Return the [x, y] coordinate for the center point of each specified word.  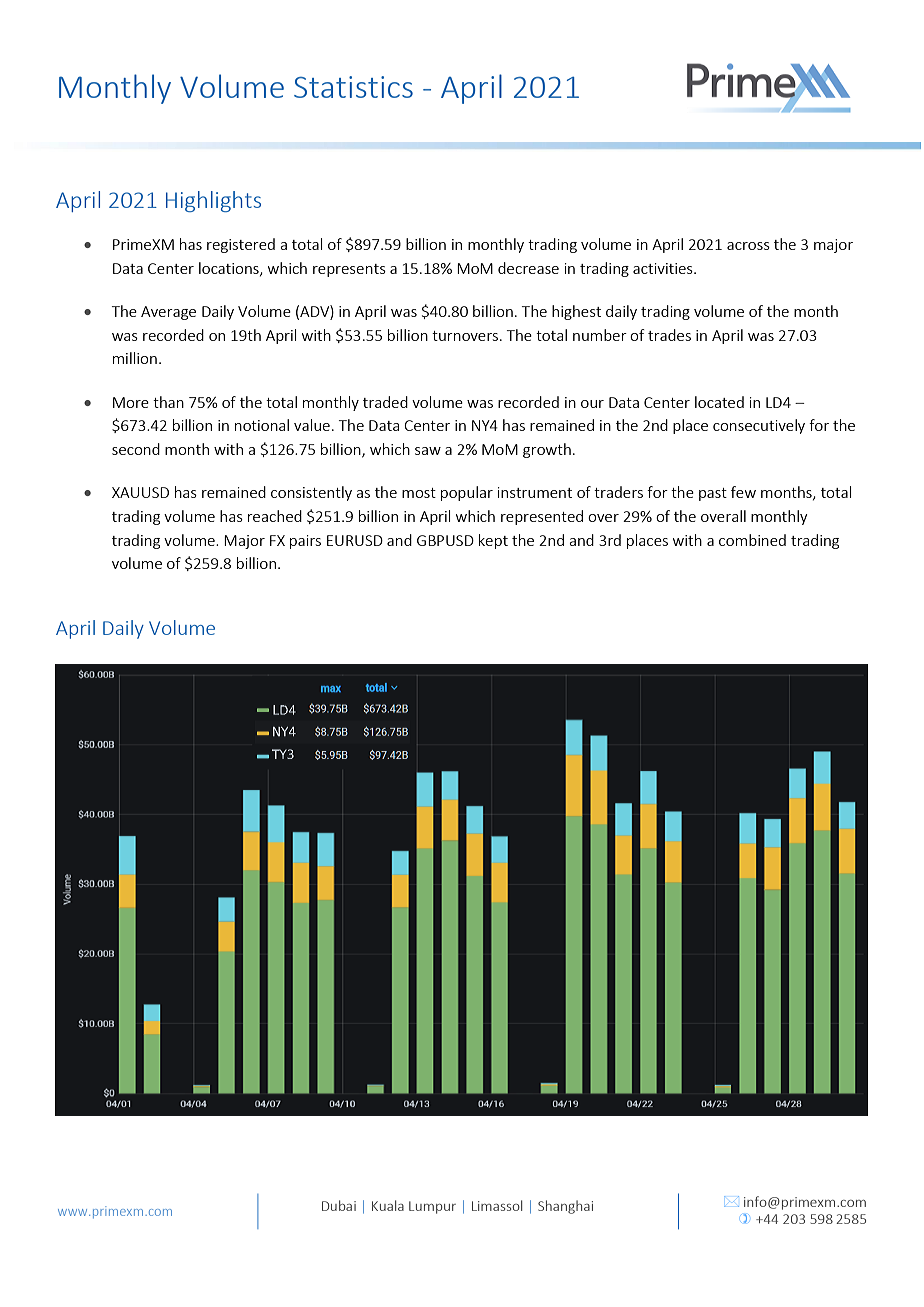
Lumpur [432, 1207]
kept [493, 541]
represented [542, 517]
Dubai [339, 1205]
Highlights [213, 201]
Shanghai [565, 1207]
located [719, 402]
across [748, 246]
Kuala [388, 1205]
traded [385, 402]
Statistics [353, 87]
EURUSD [355, 540]
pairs [305, 542]
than [168, 402]
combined [752, 540]
